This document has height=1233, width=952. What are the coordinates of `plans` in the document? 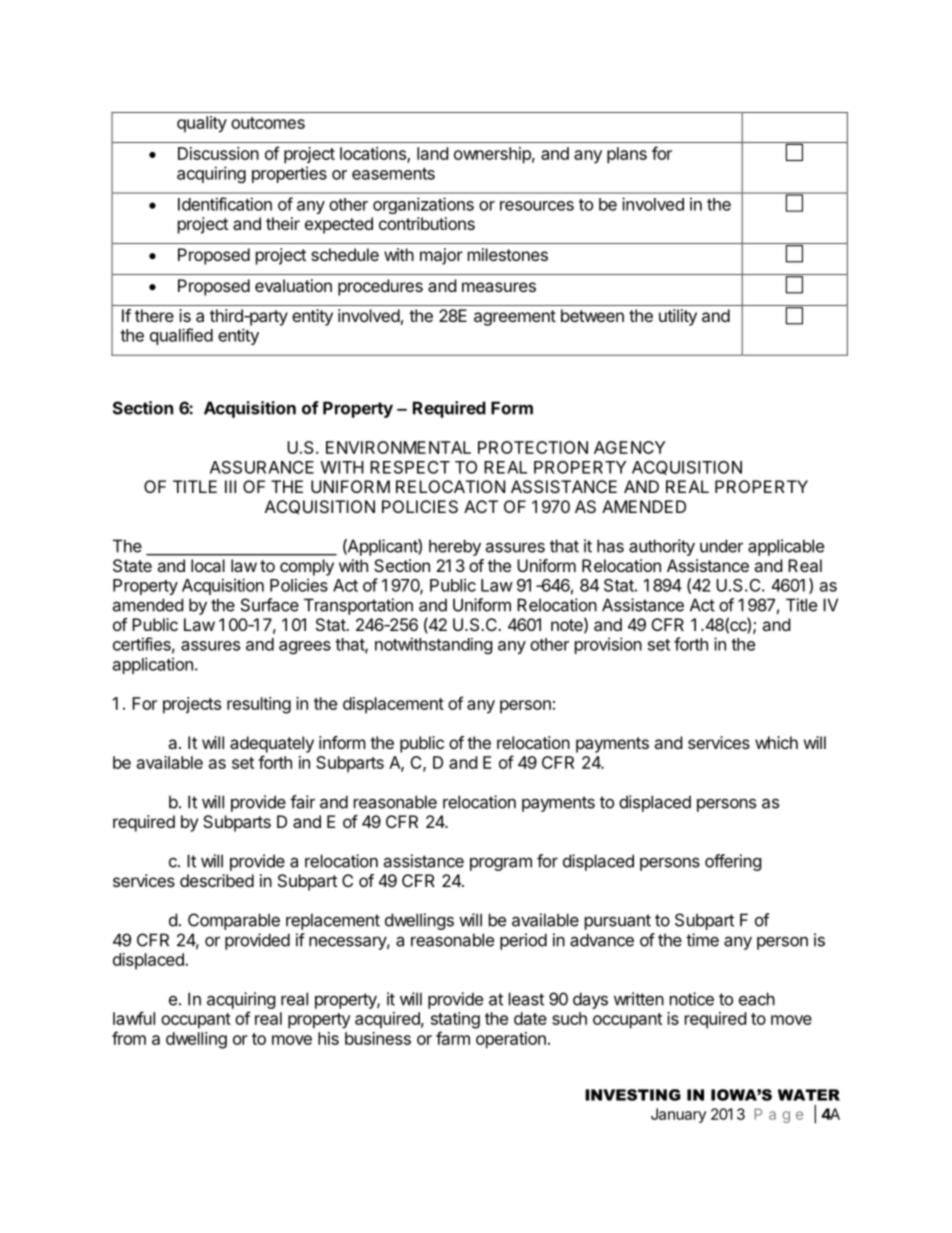 It's located at (627, 155).
